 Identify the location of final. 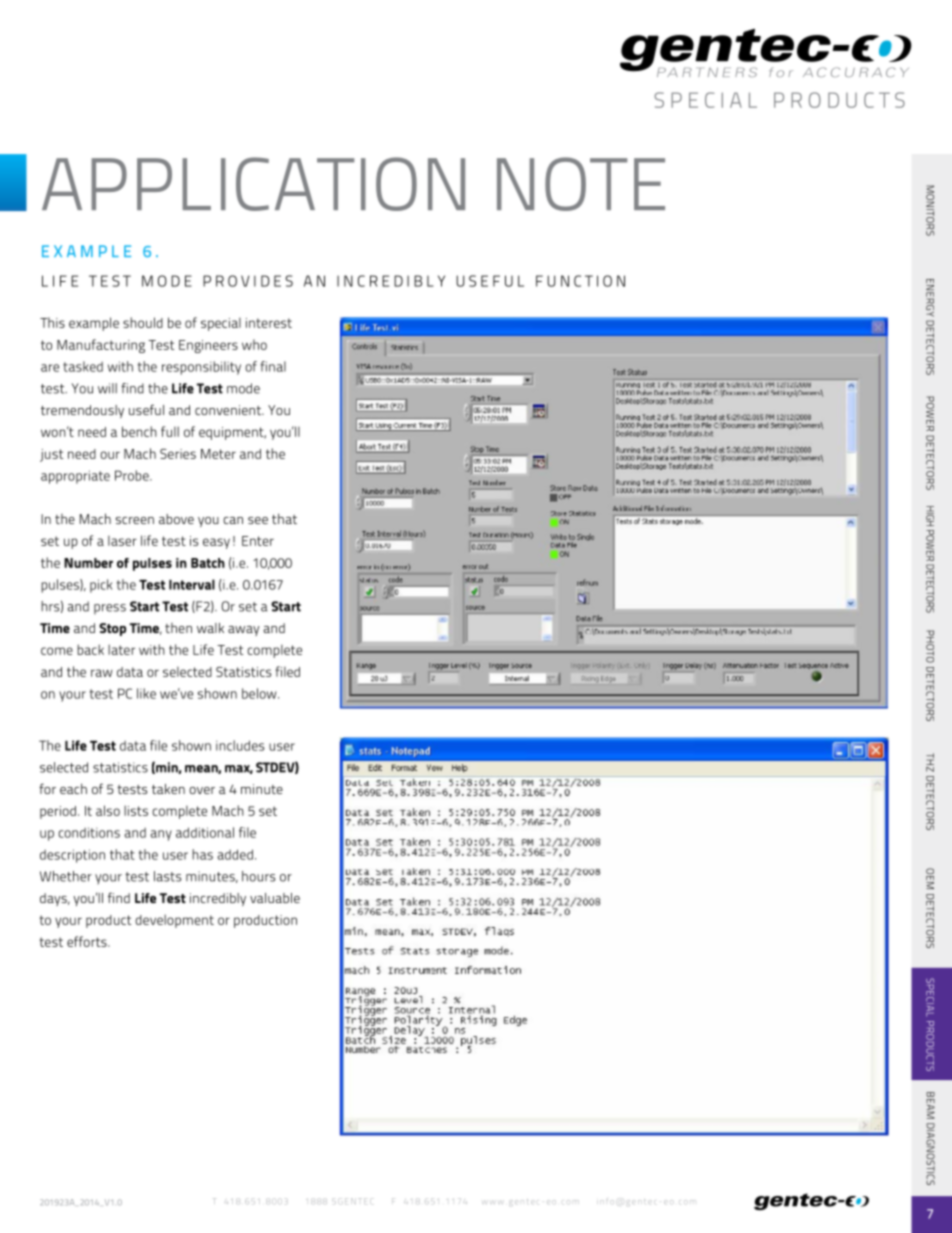
(273, 366).
